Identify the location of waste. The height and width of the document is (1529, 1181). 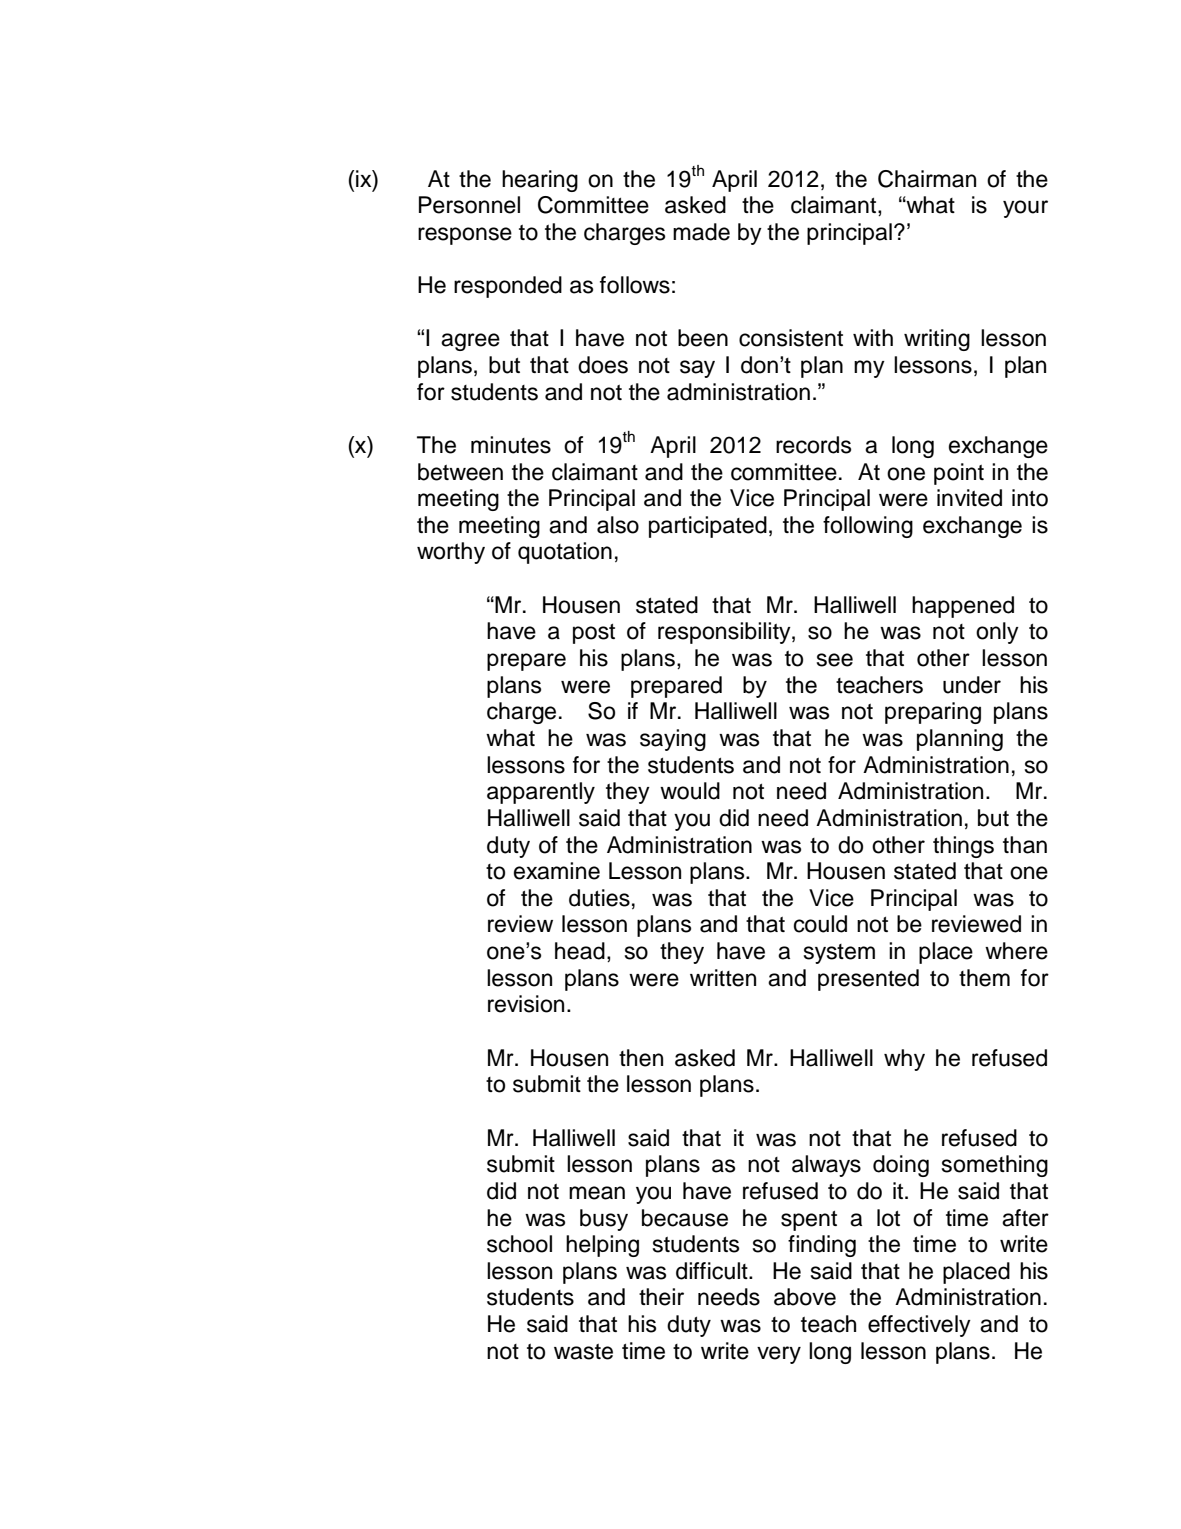
(583, 1352).
